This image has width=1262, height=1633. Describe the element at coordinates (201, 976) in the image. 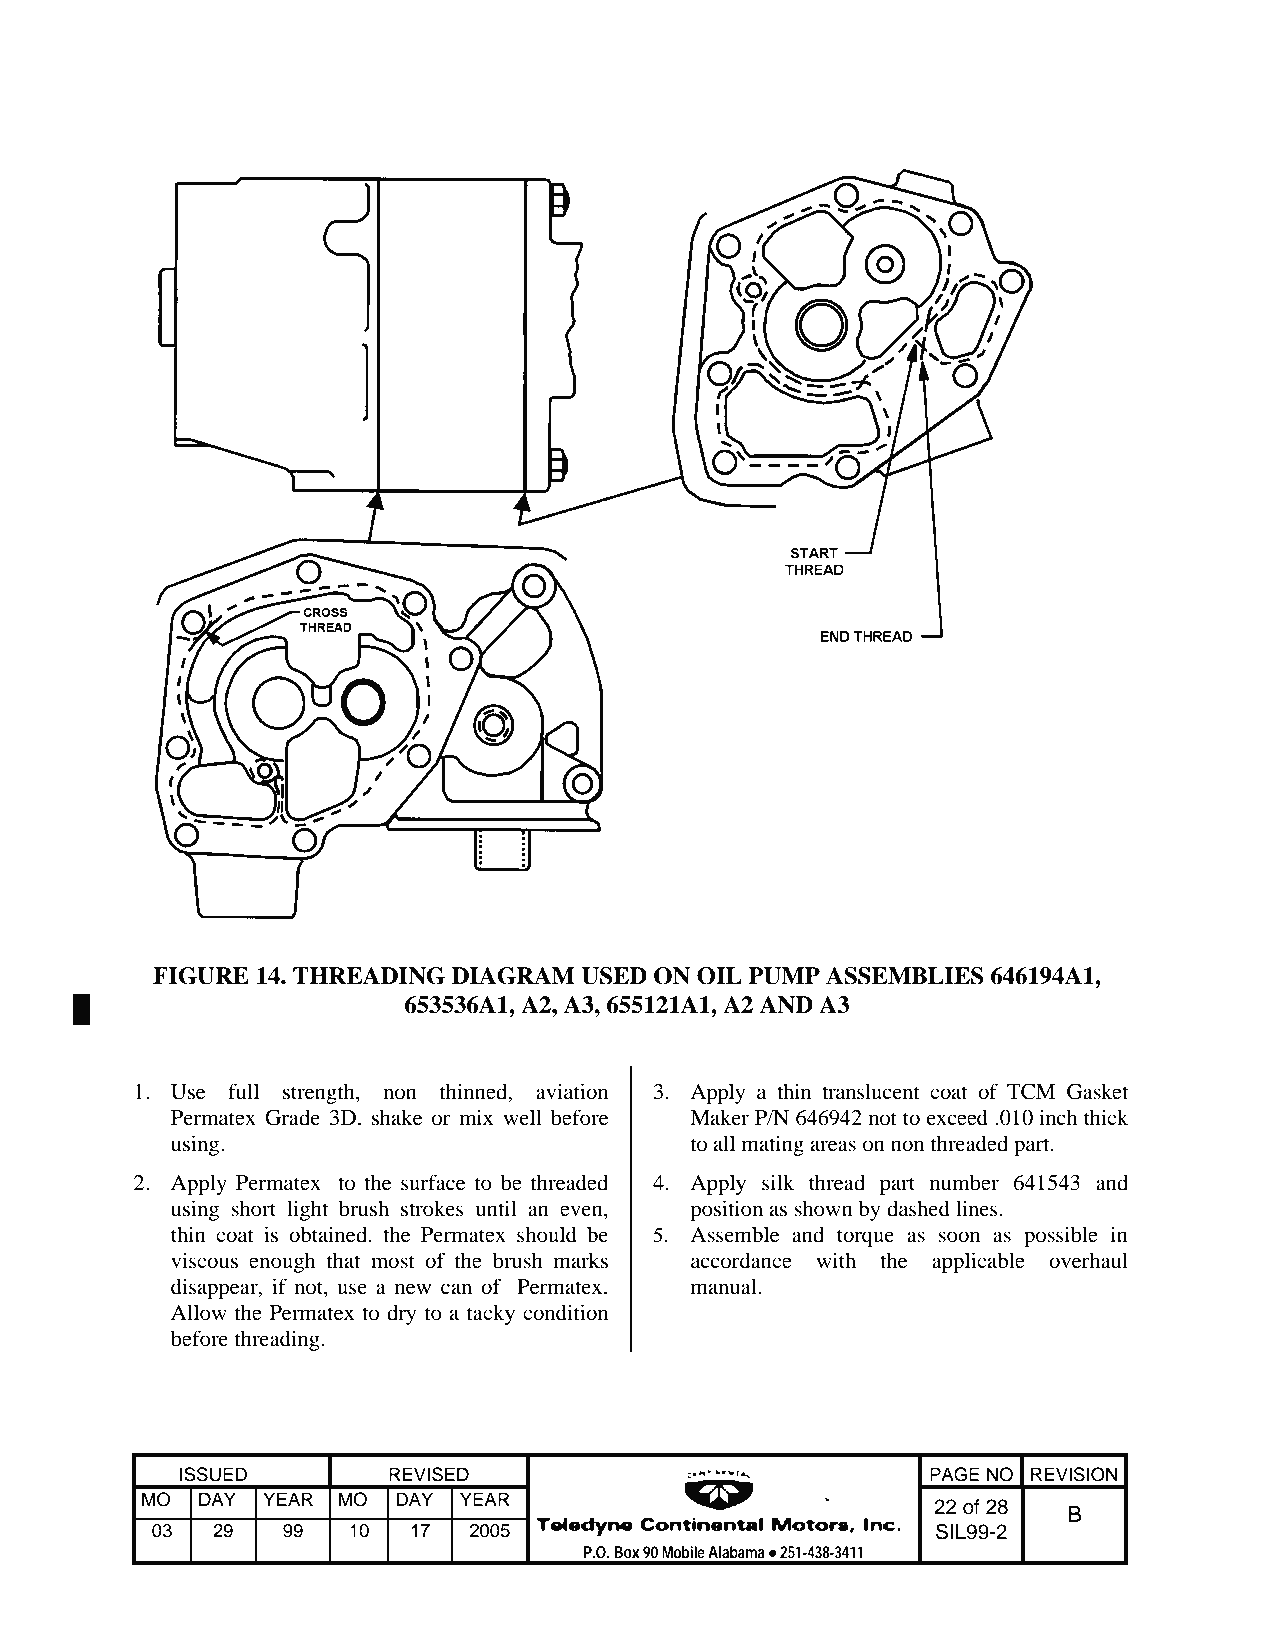

I see `FIGURE` at that location.
